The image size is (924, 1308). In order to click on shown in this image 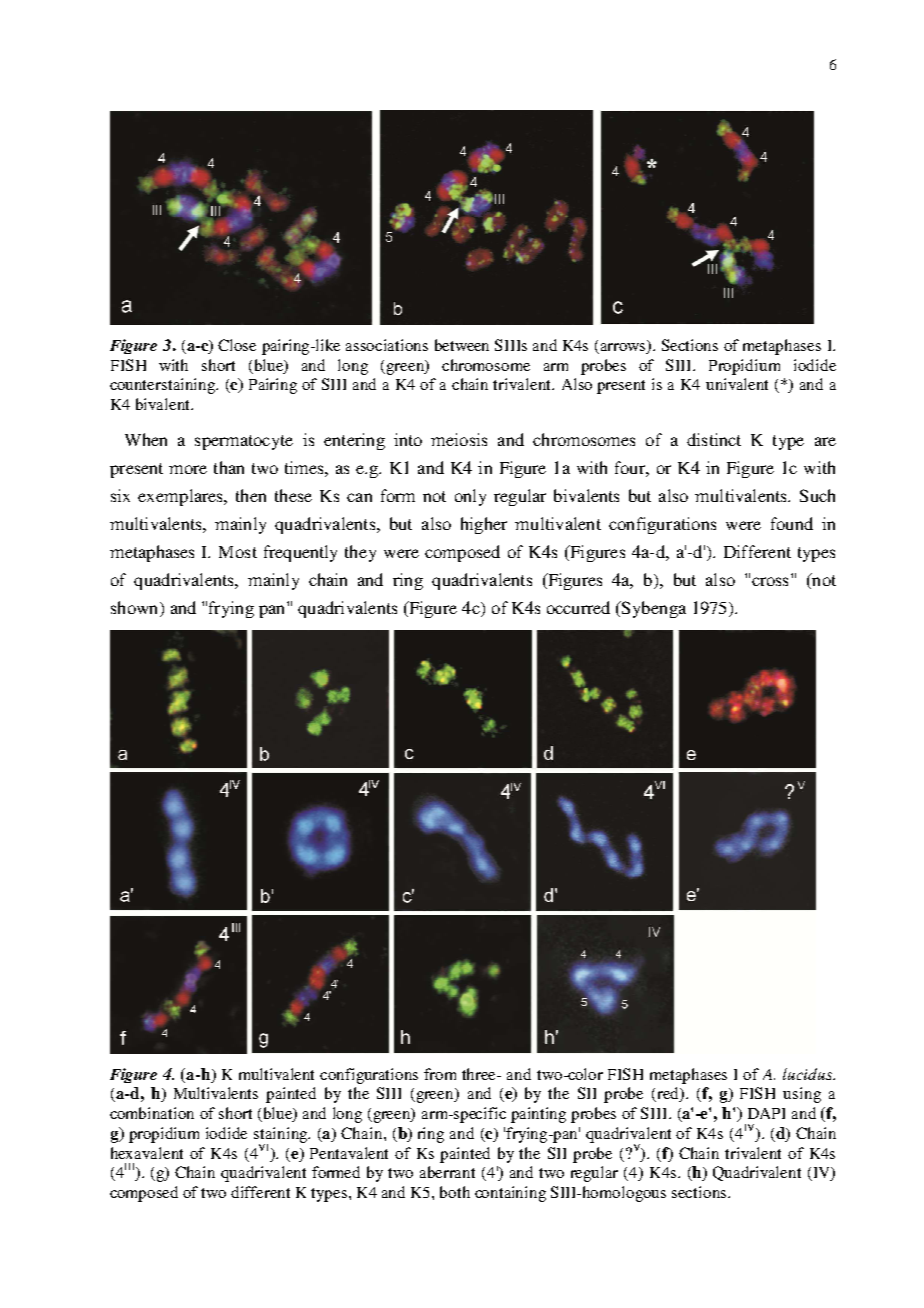, I will do `click(136, 607)`.
